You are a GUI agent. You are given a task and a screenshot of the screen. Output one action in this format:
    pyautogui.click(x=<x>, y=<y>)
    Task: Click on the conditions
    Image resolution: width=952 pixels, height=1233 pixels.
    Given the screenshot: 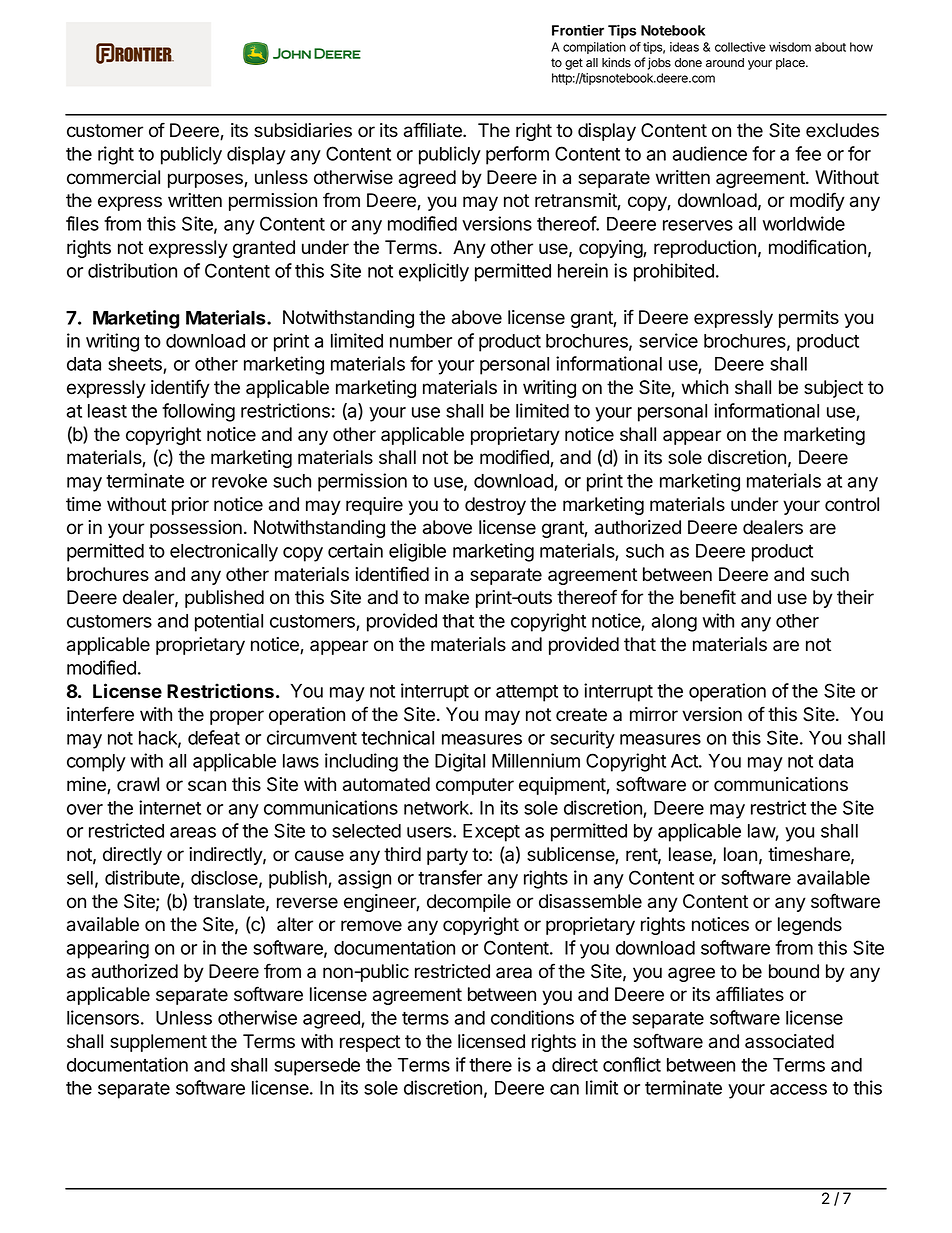 What is the action you would take?
    pyautogui.click(x=532, y=1017)
